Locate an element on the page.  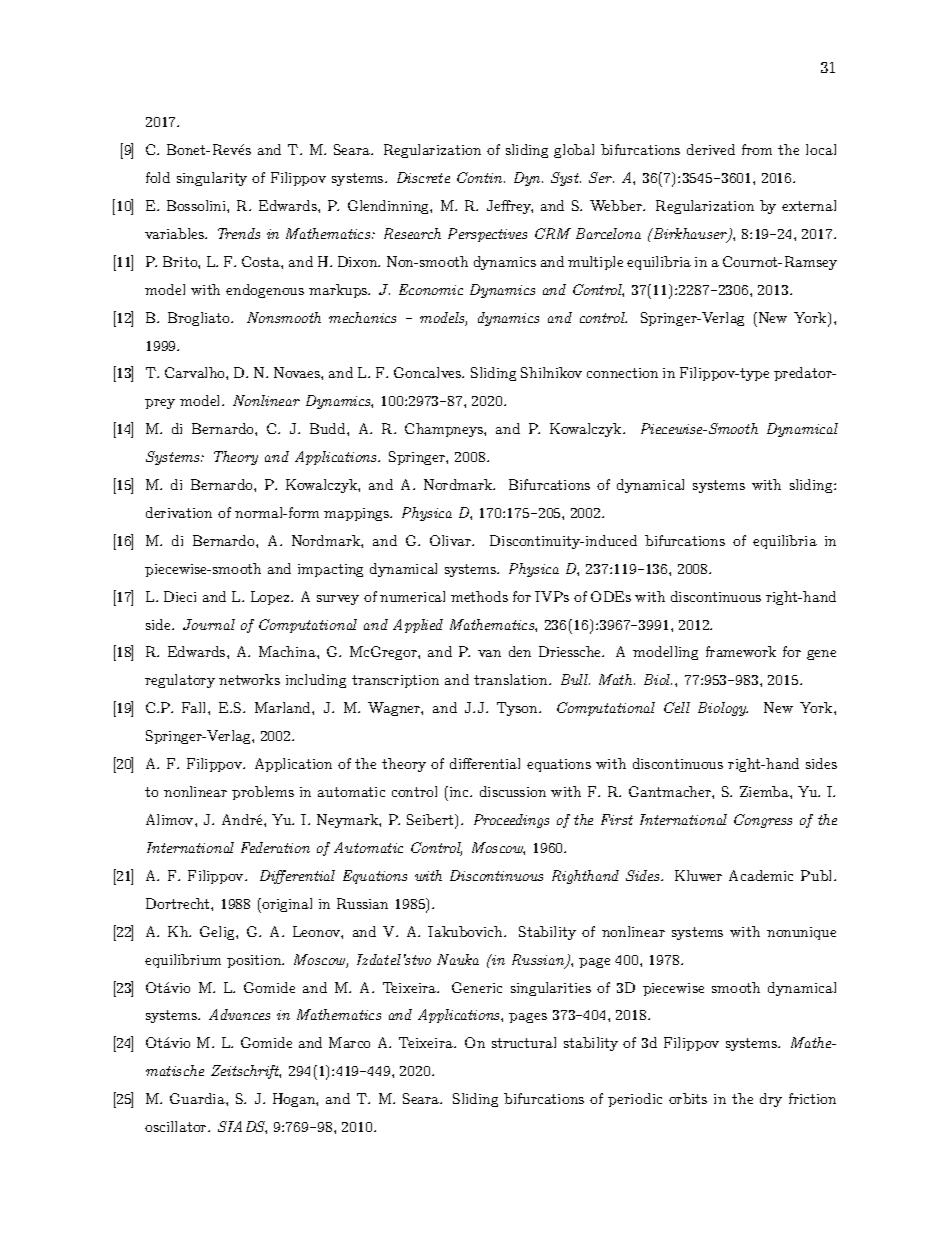
Journal is located at coordinates (209, 624).
